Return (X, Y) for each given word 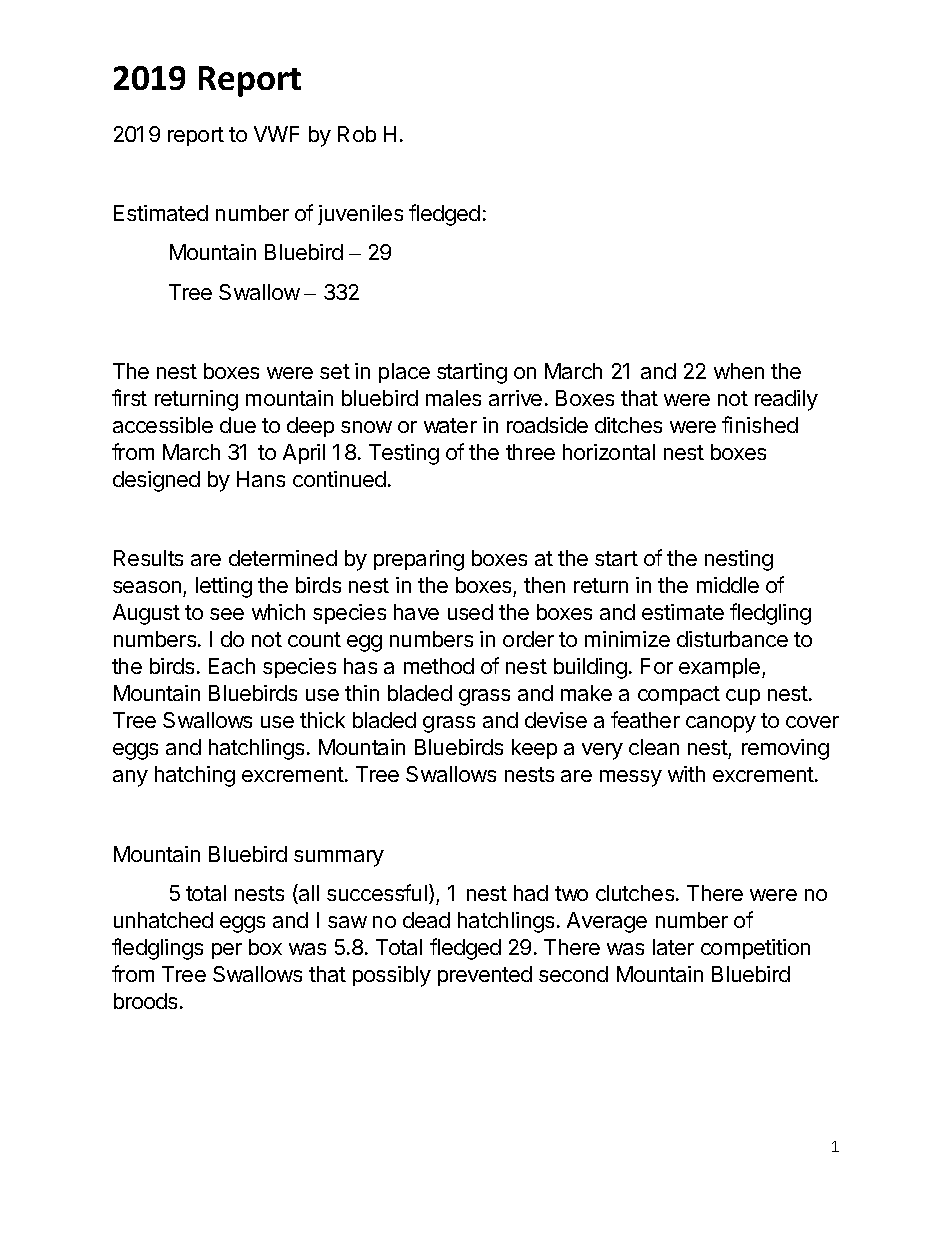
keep (534, 749)
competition (755, 949)
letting (224, 587)
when (739, 371)
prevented (485, 976)
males (453, 398)
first (129, 397)
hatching (195, 776)
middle (728, 585)
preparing (419, 560)
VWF (276, 134)
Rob (357, 134)
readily (786, 400)
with (686, 774)
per (227, 951)
